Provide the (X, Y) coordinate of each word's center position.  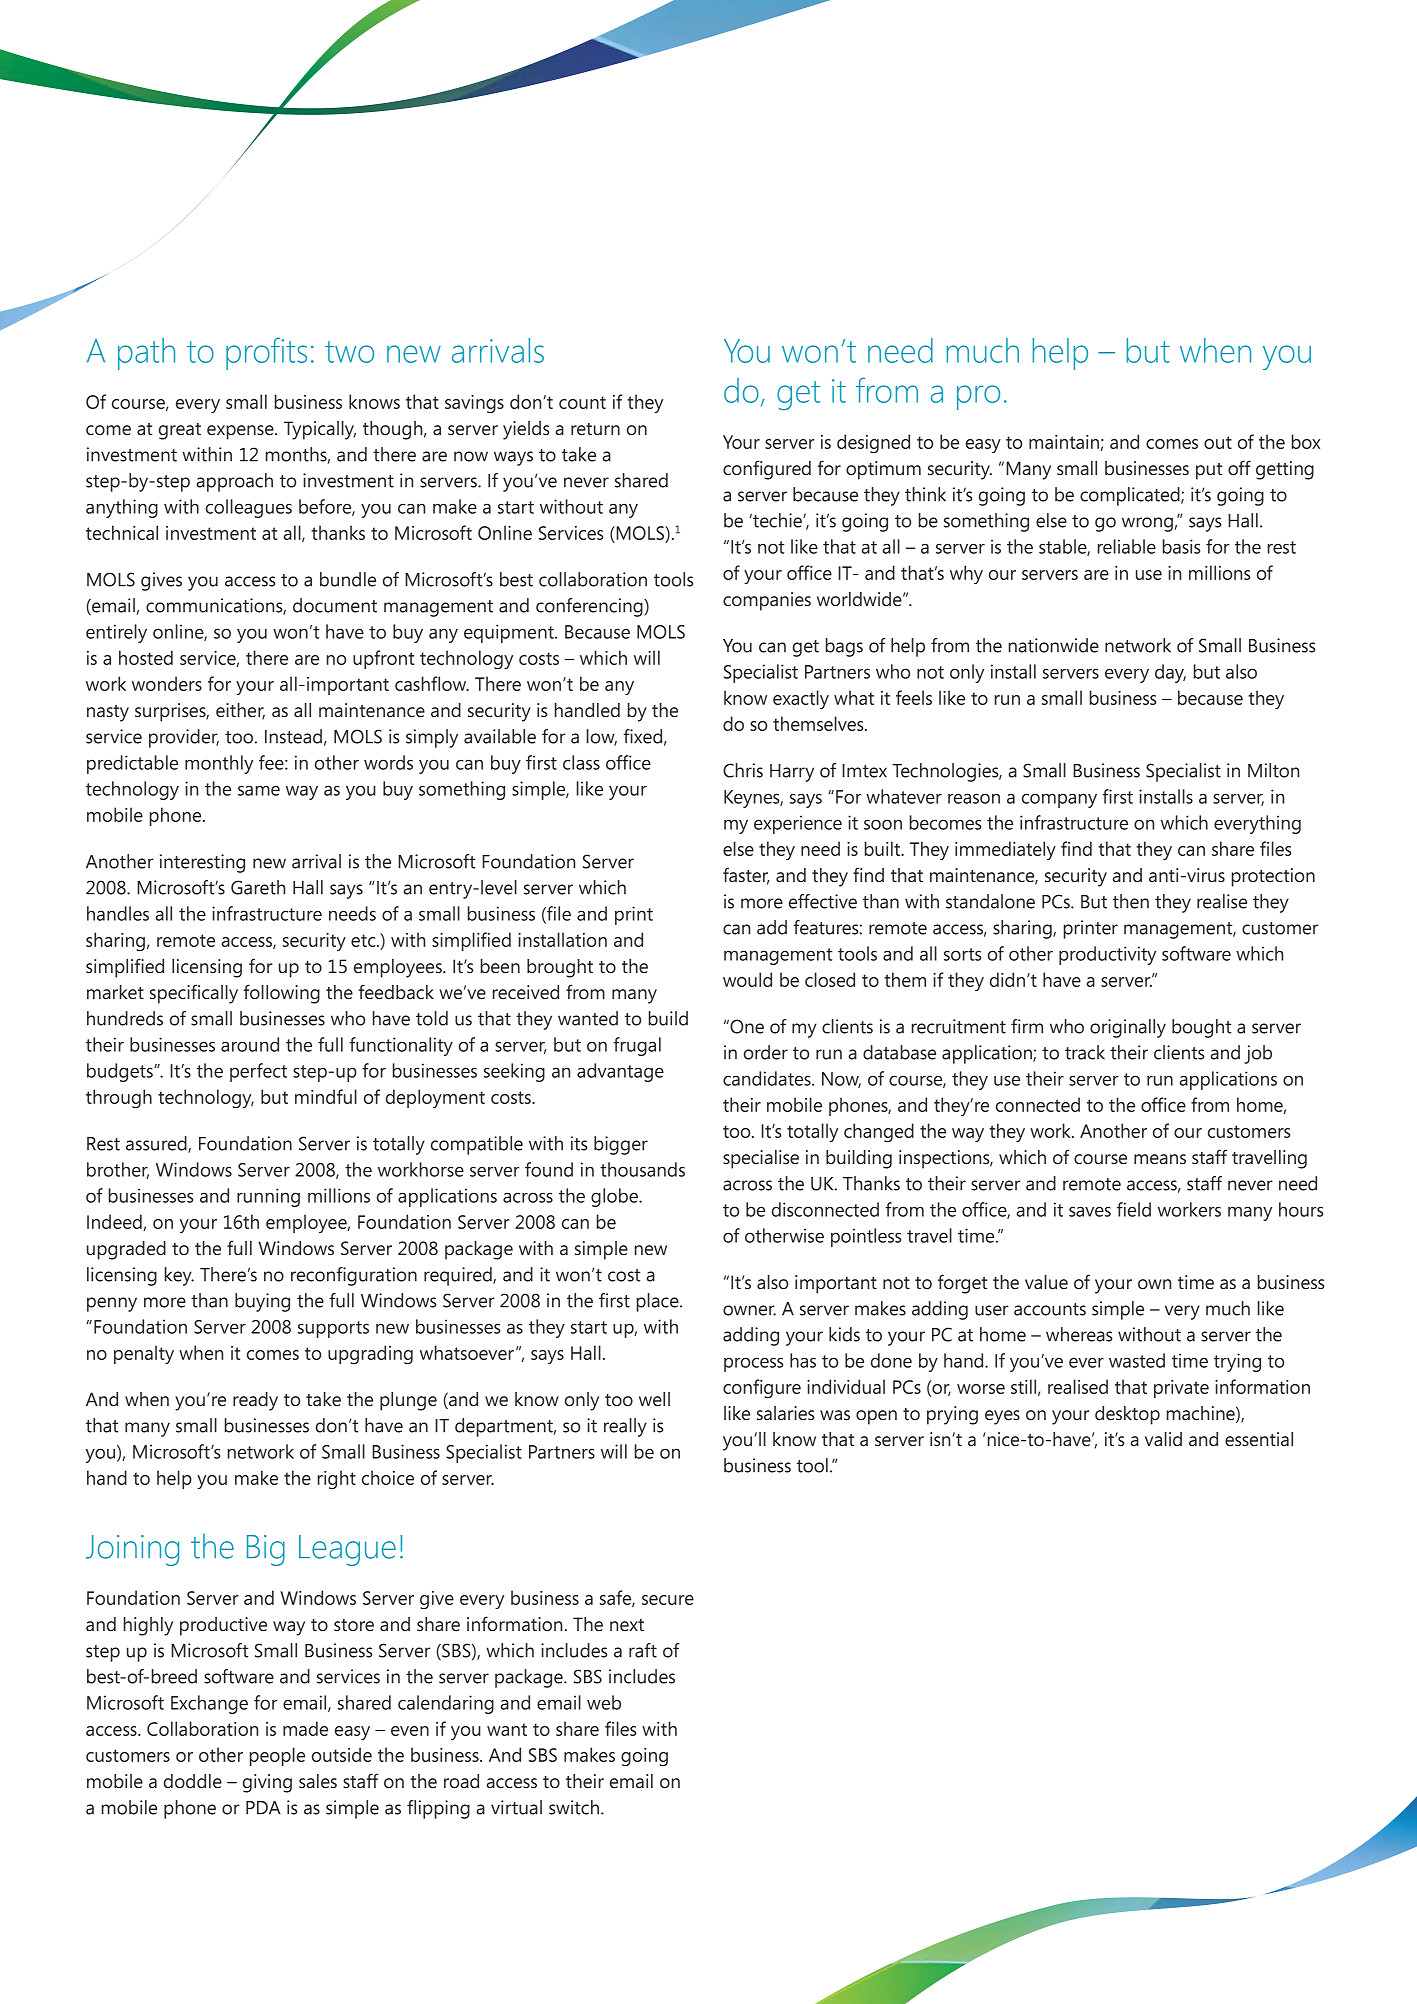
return (595, 429)
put (1209, 471)
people (277, 1756)
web (604, 1702)
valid (1163, 1439)
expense (241, 432)
